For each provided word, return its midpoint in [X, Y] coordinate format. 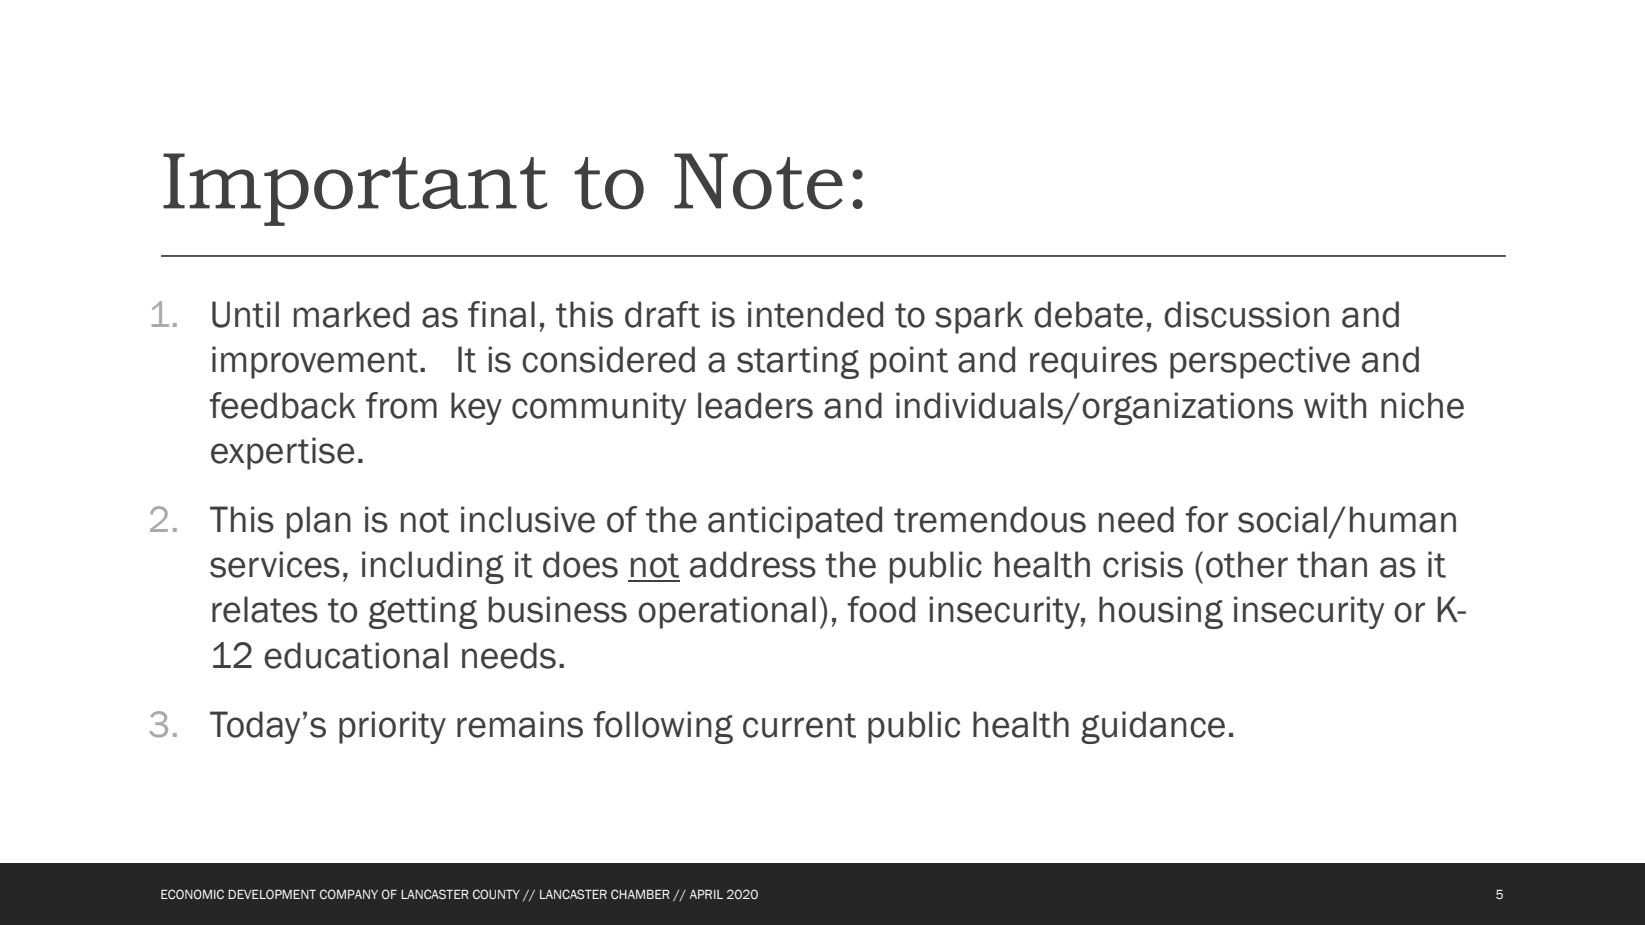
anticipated [795, 522]
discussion [1246, 314]
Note [758, 181]
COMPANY [349, 894]
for [1206, 519]
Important [355, 189]
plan [319, 522]
